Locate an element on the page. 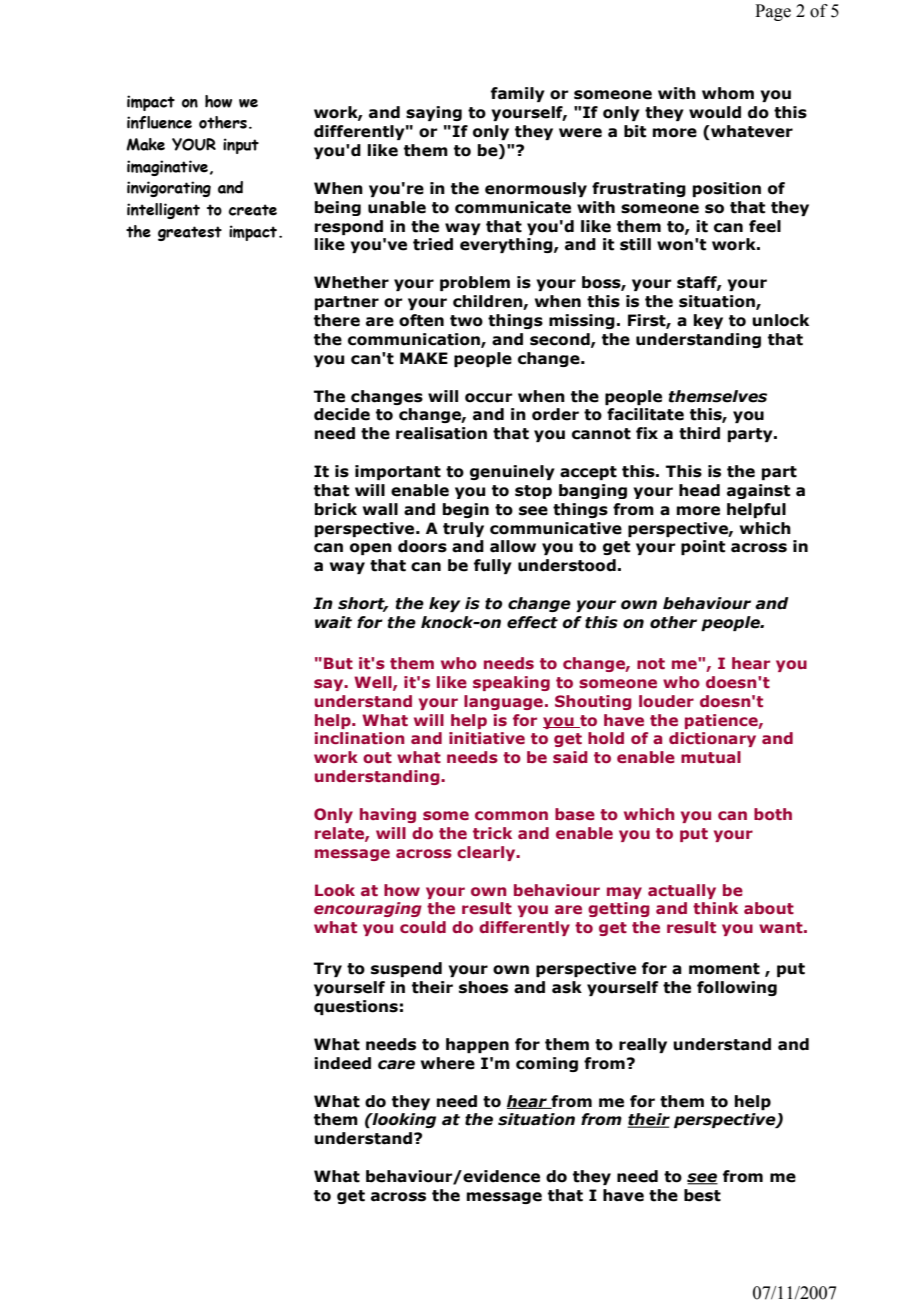 The image size is (924, 1308). head is located at coordinates (699, 490).
